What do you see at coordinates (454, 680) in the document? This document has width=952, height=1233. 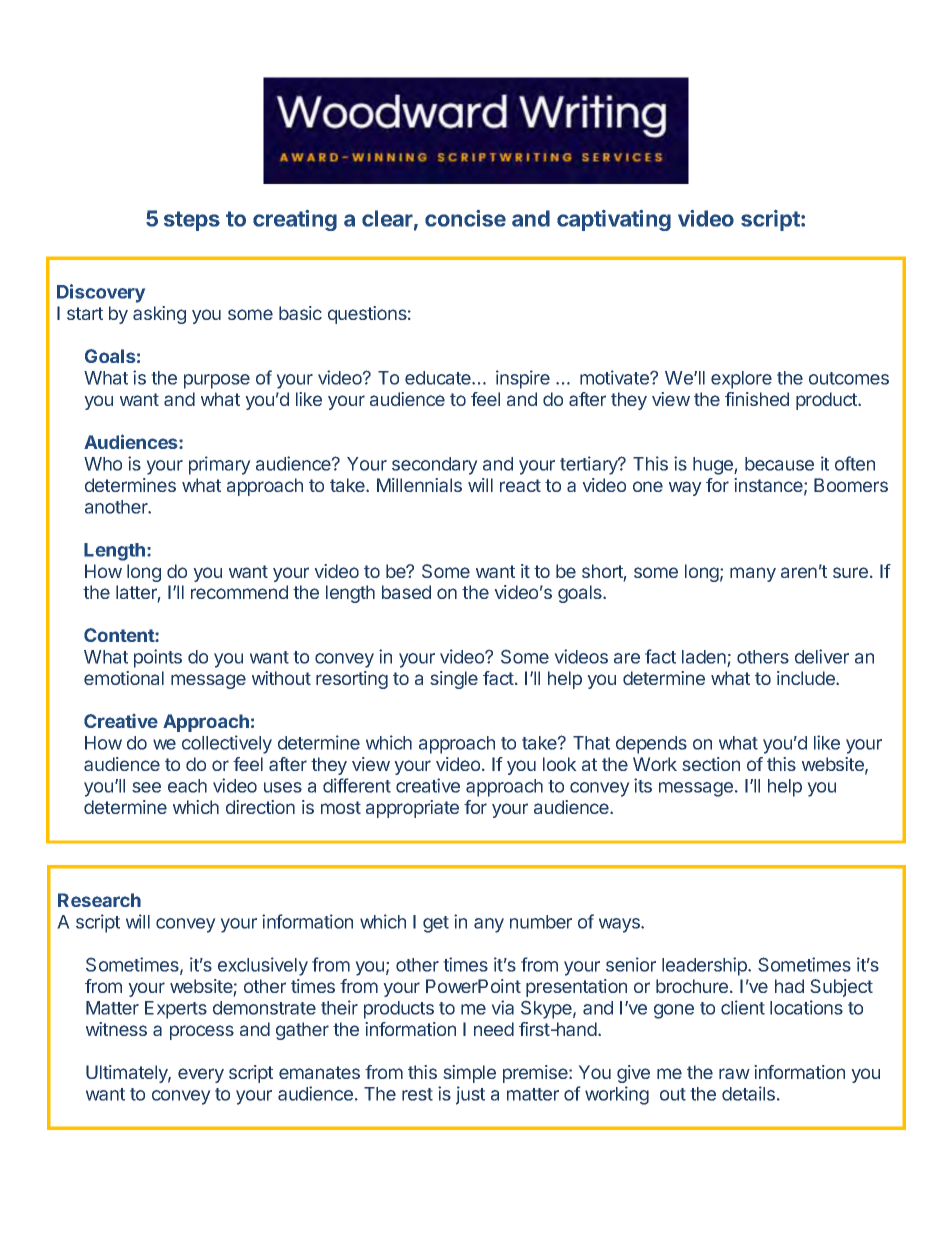 I see `single` at bounding box center [454, 680].
